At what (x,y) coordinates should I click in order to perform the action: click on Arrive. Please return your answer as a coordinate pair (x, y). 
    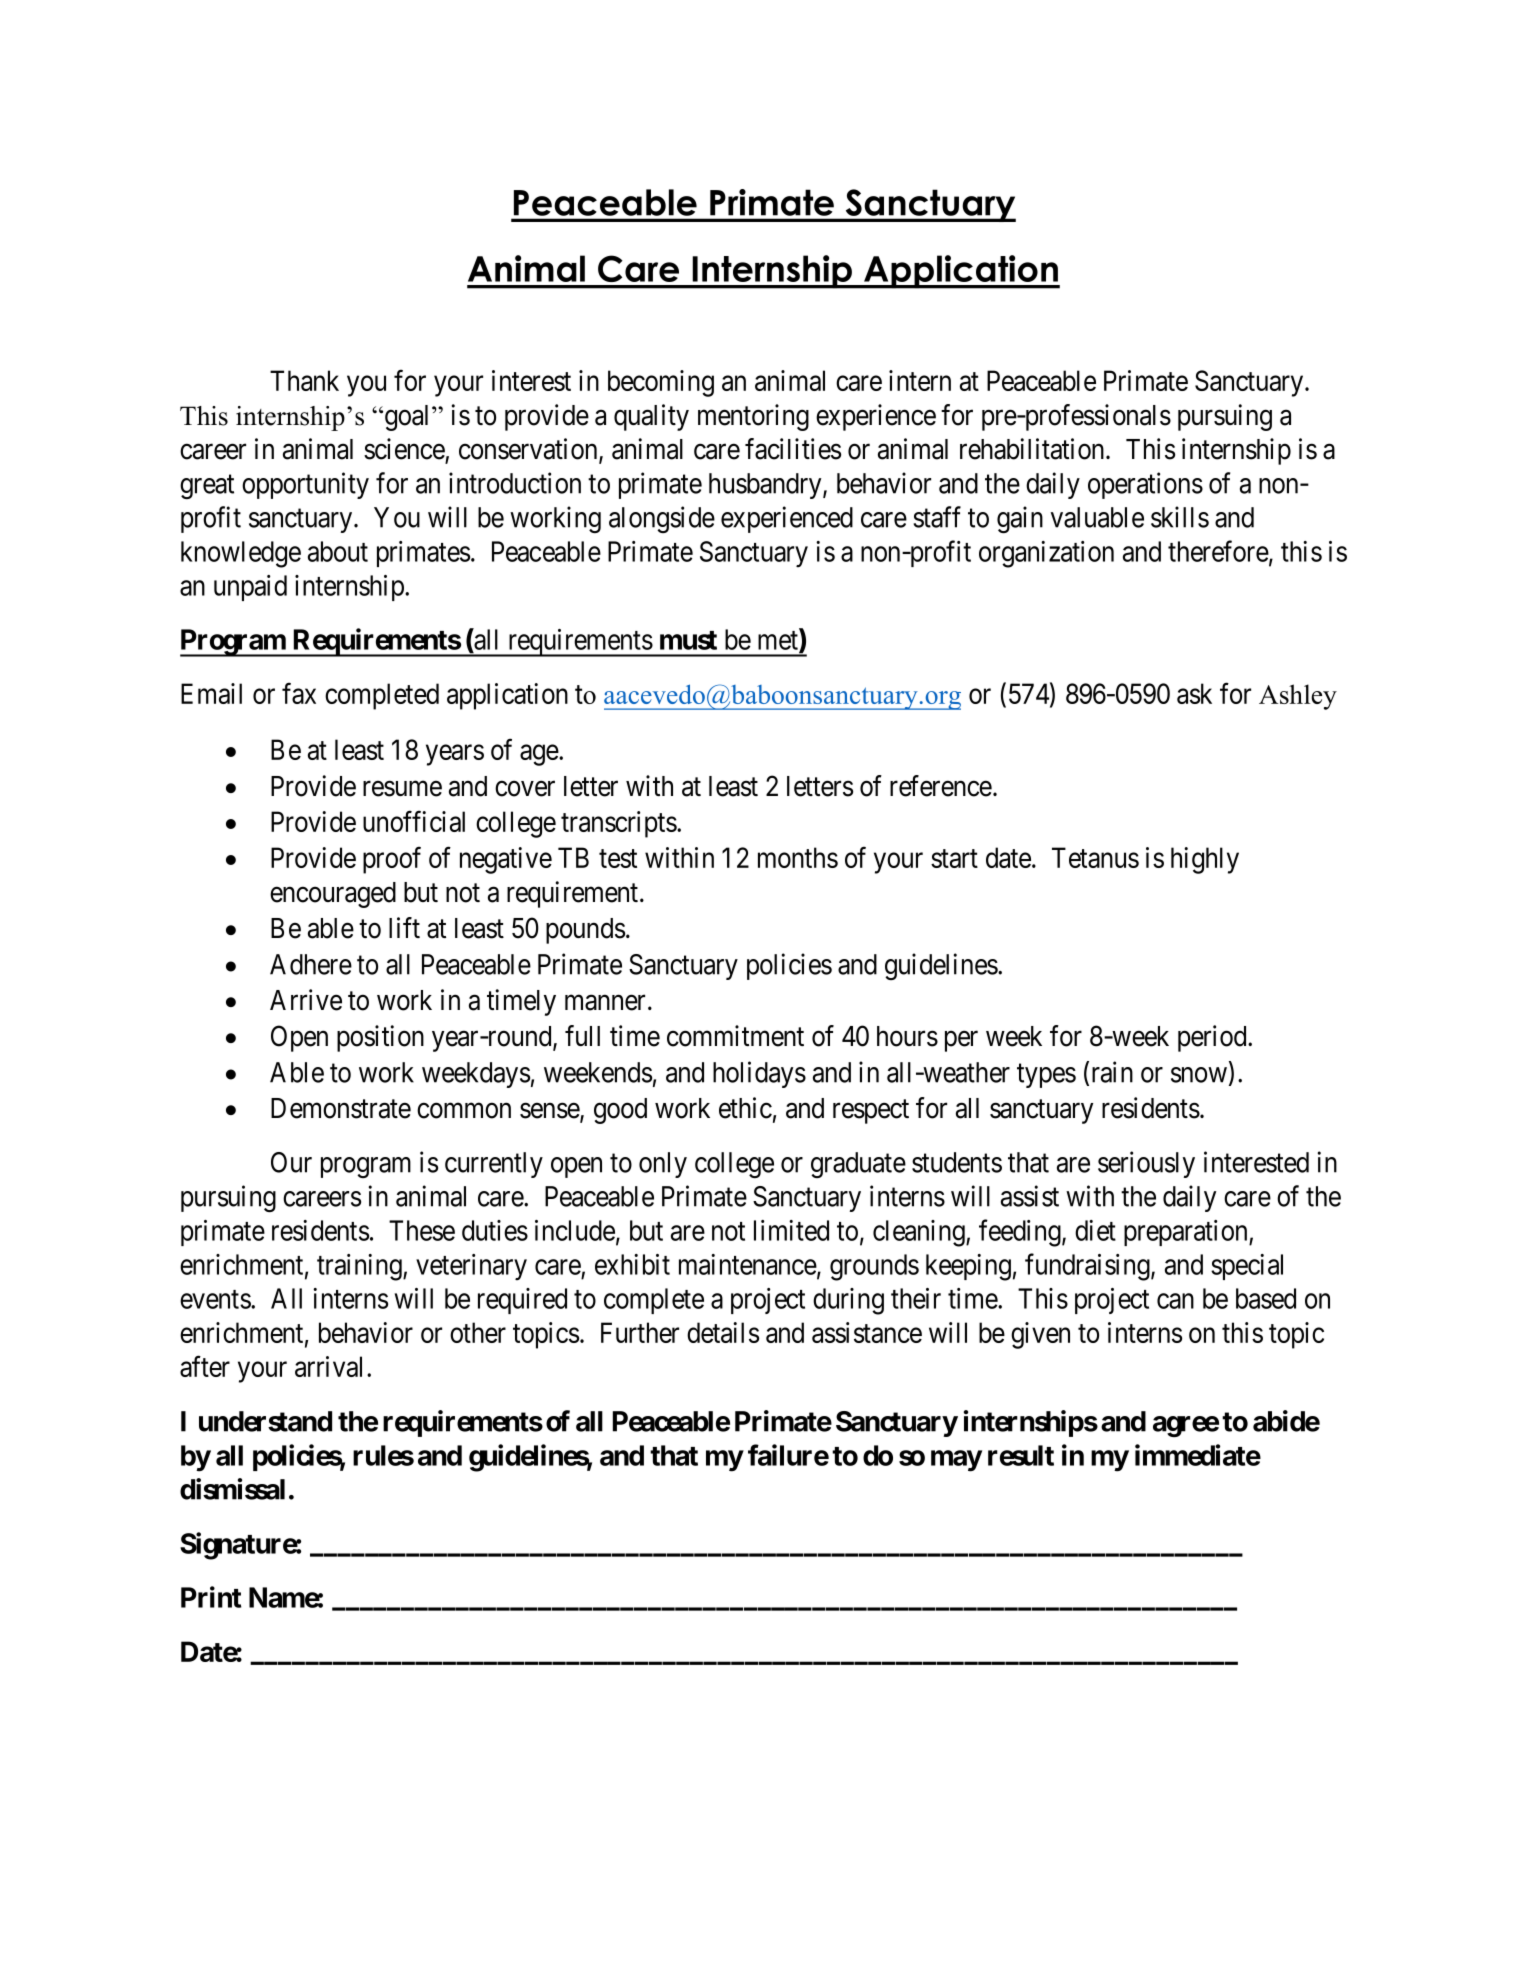
    Looking at the image, I should click on (306, 1000).
